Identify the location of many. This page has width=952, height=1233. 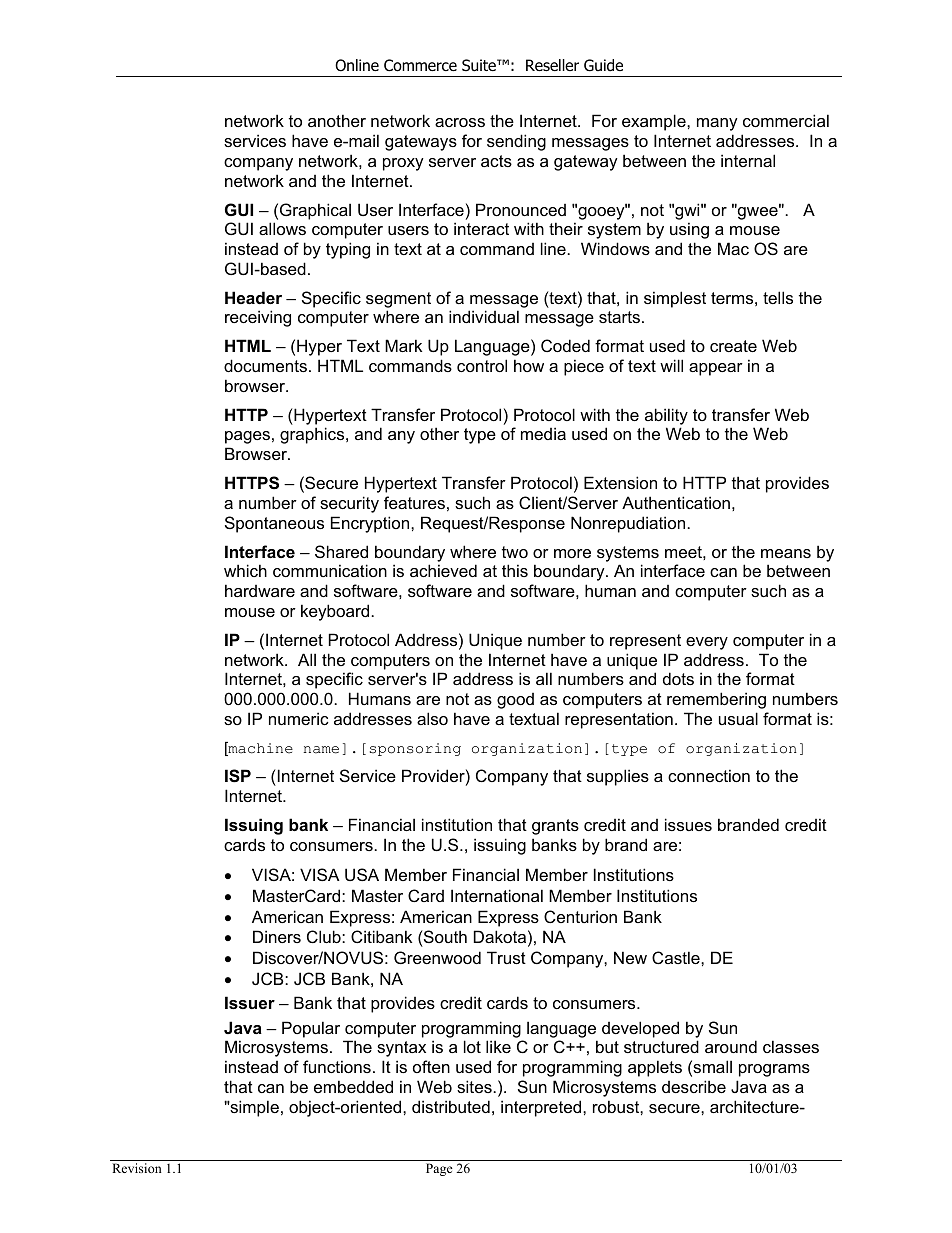
(717, 124).
